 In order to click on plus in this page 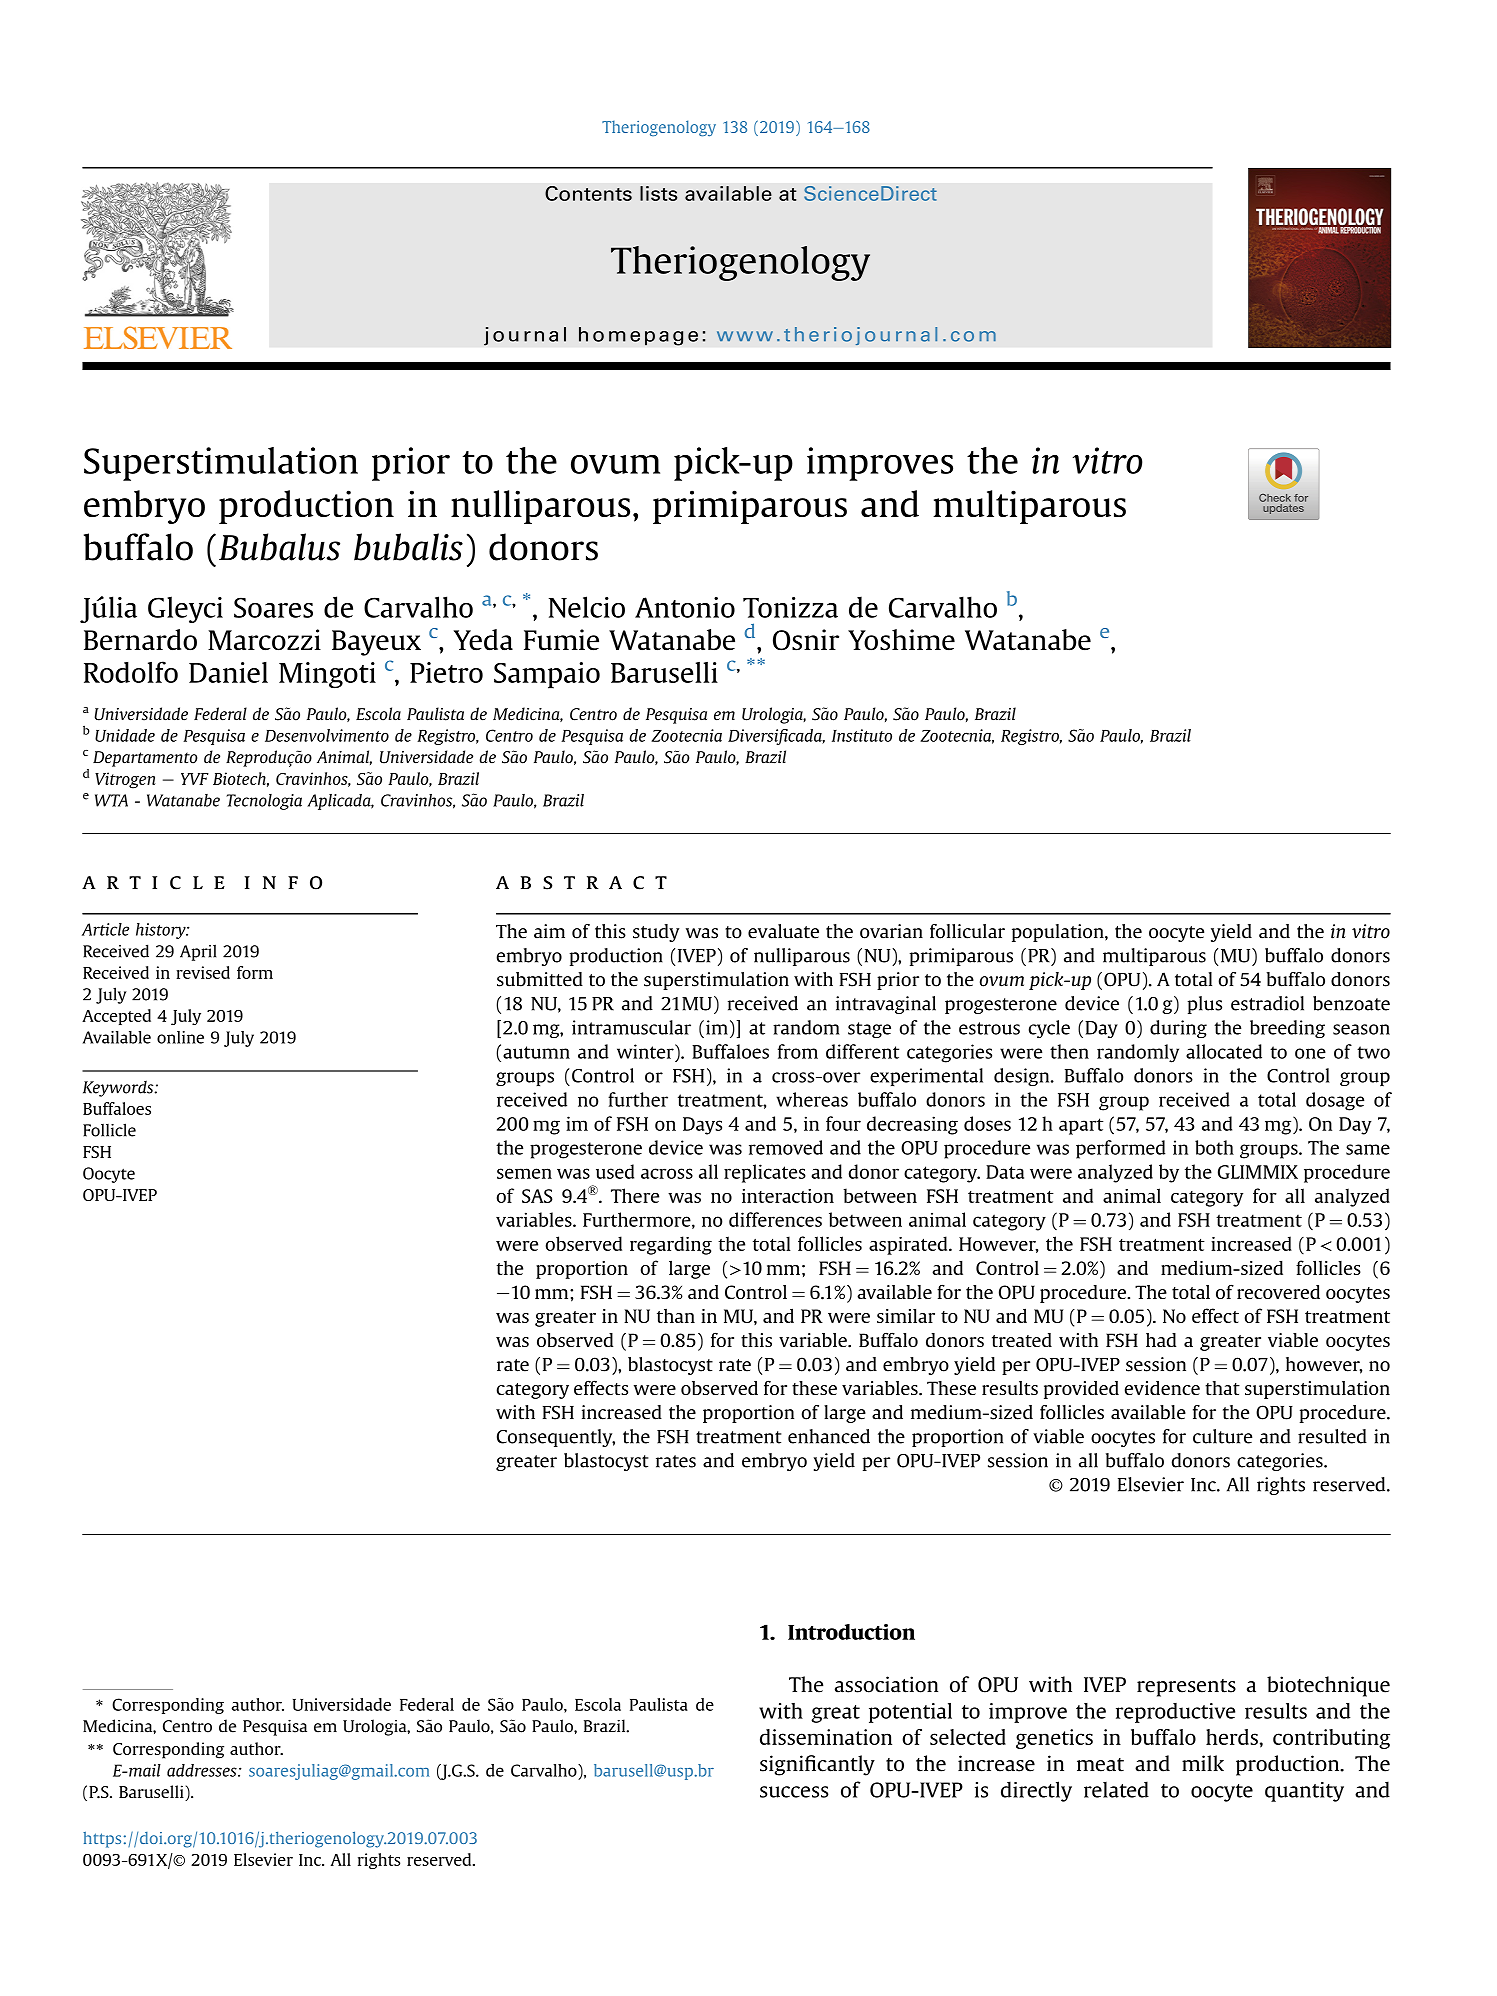, I will do `click(1205, 1005)`.
